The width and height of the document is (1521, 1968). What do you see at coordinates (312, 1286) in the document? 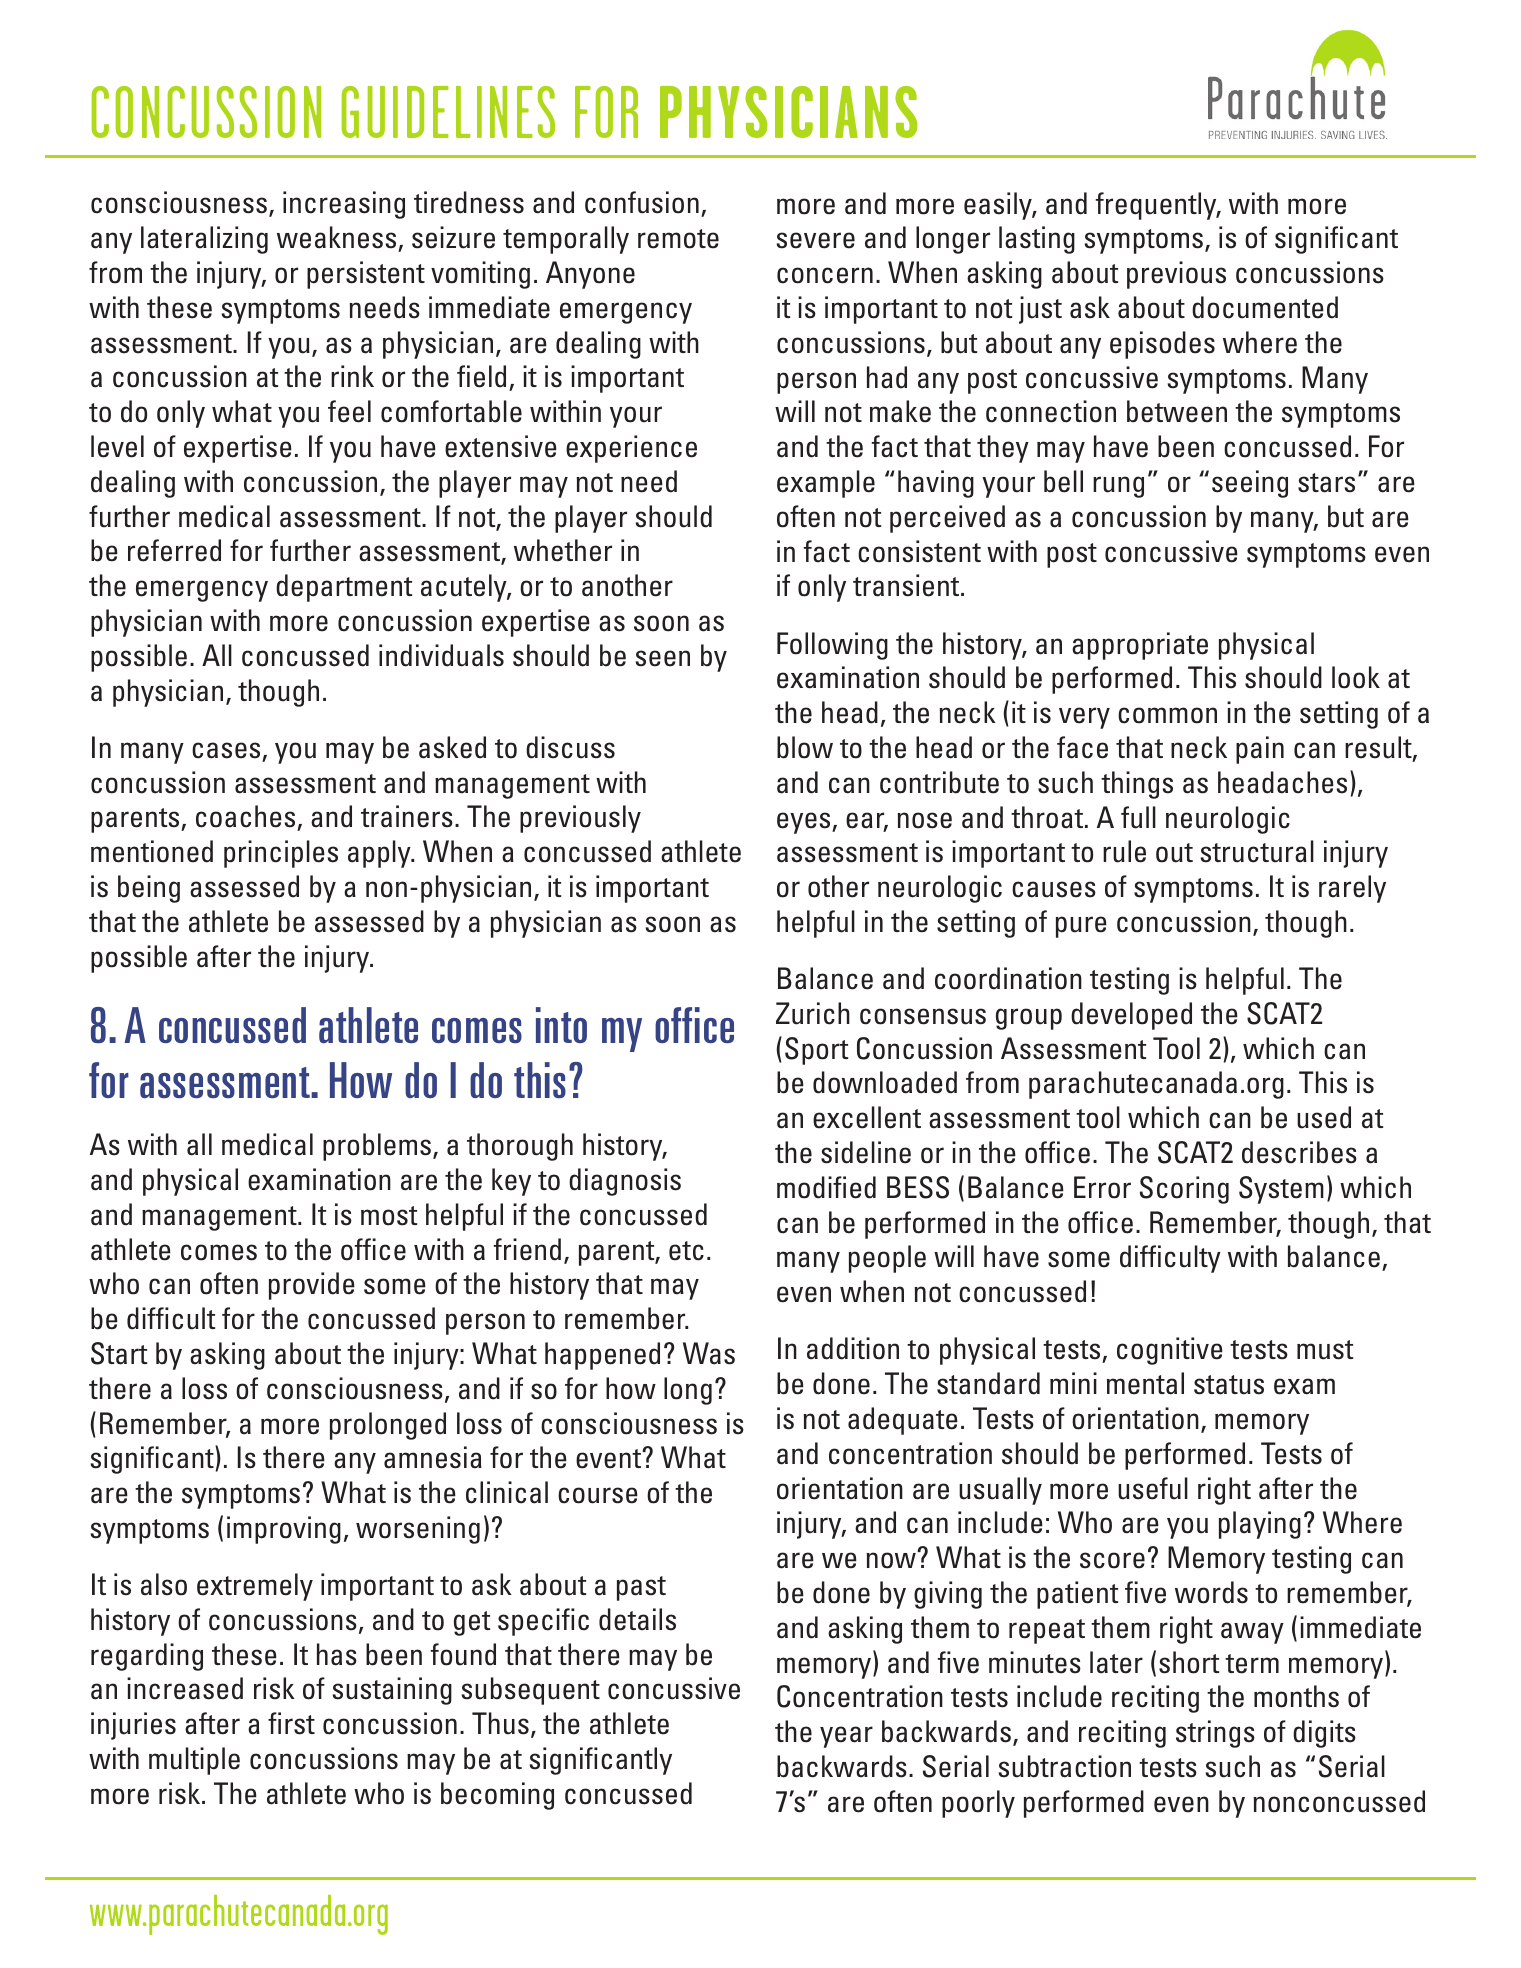
I see `provide` at bounding box center [312, 1286].
